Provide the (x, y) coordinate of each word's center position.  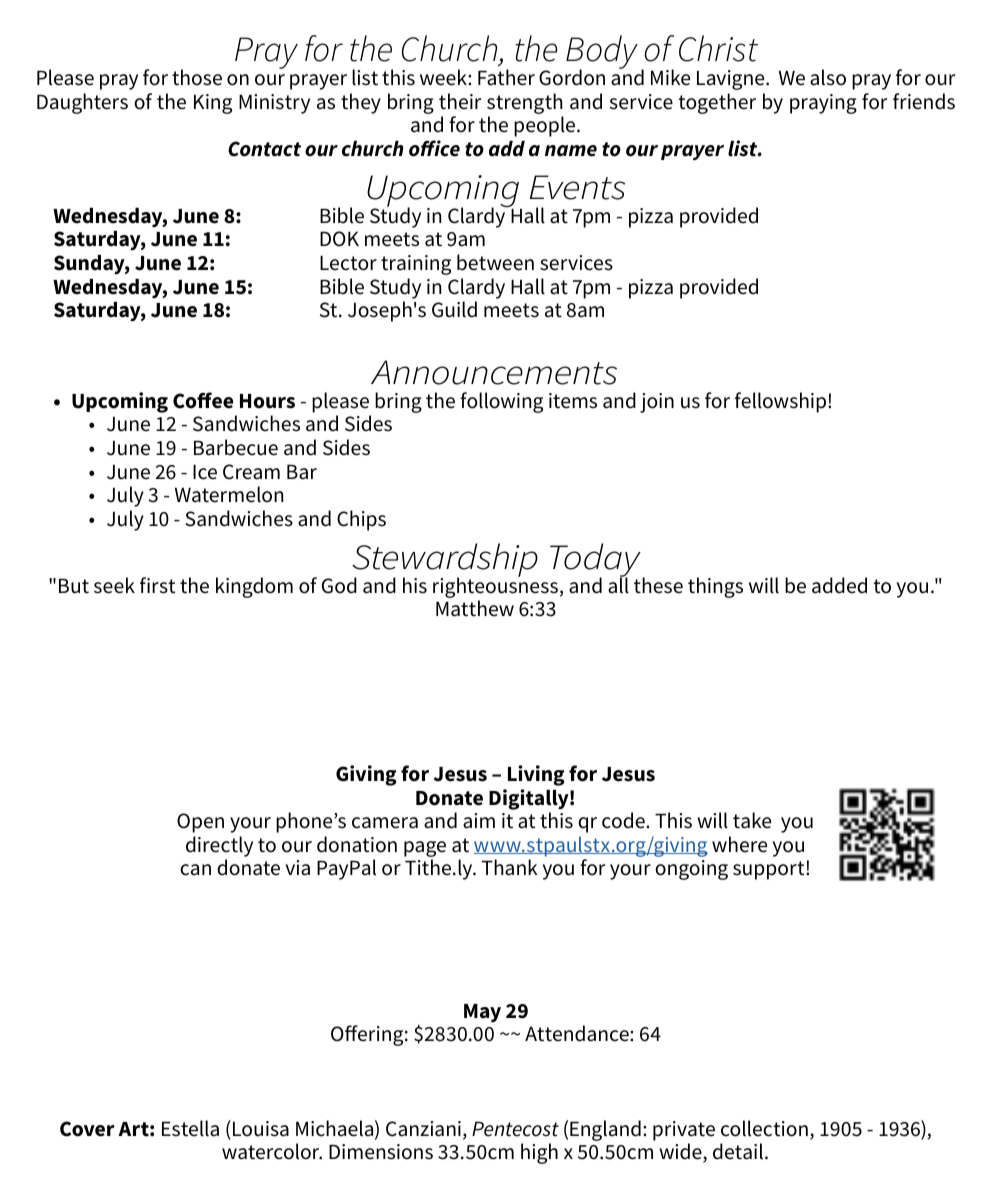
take (752, 820)
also (828, 77)
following (501, 402)
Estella (190, 1128)
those (197, 77)
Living (536, 775)
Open (200, 823)
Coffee (203, 400)
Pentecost (515, 1129)
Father (506, 77)
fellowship (782, 402)
